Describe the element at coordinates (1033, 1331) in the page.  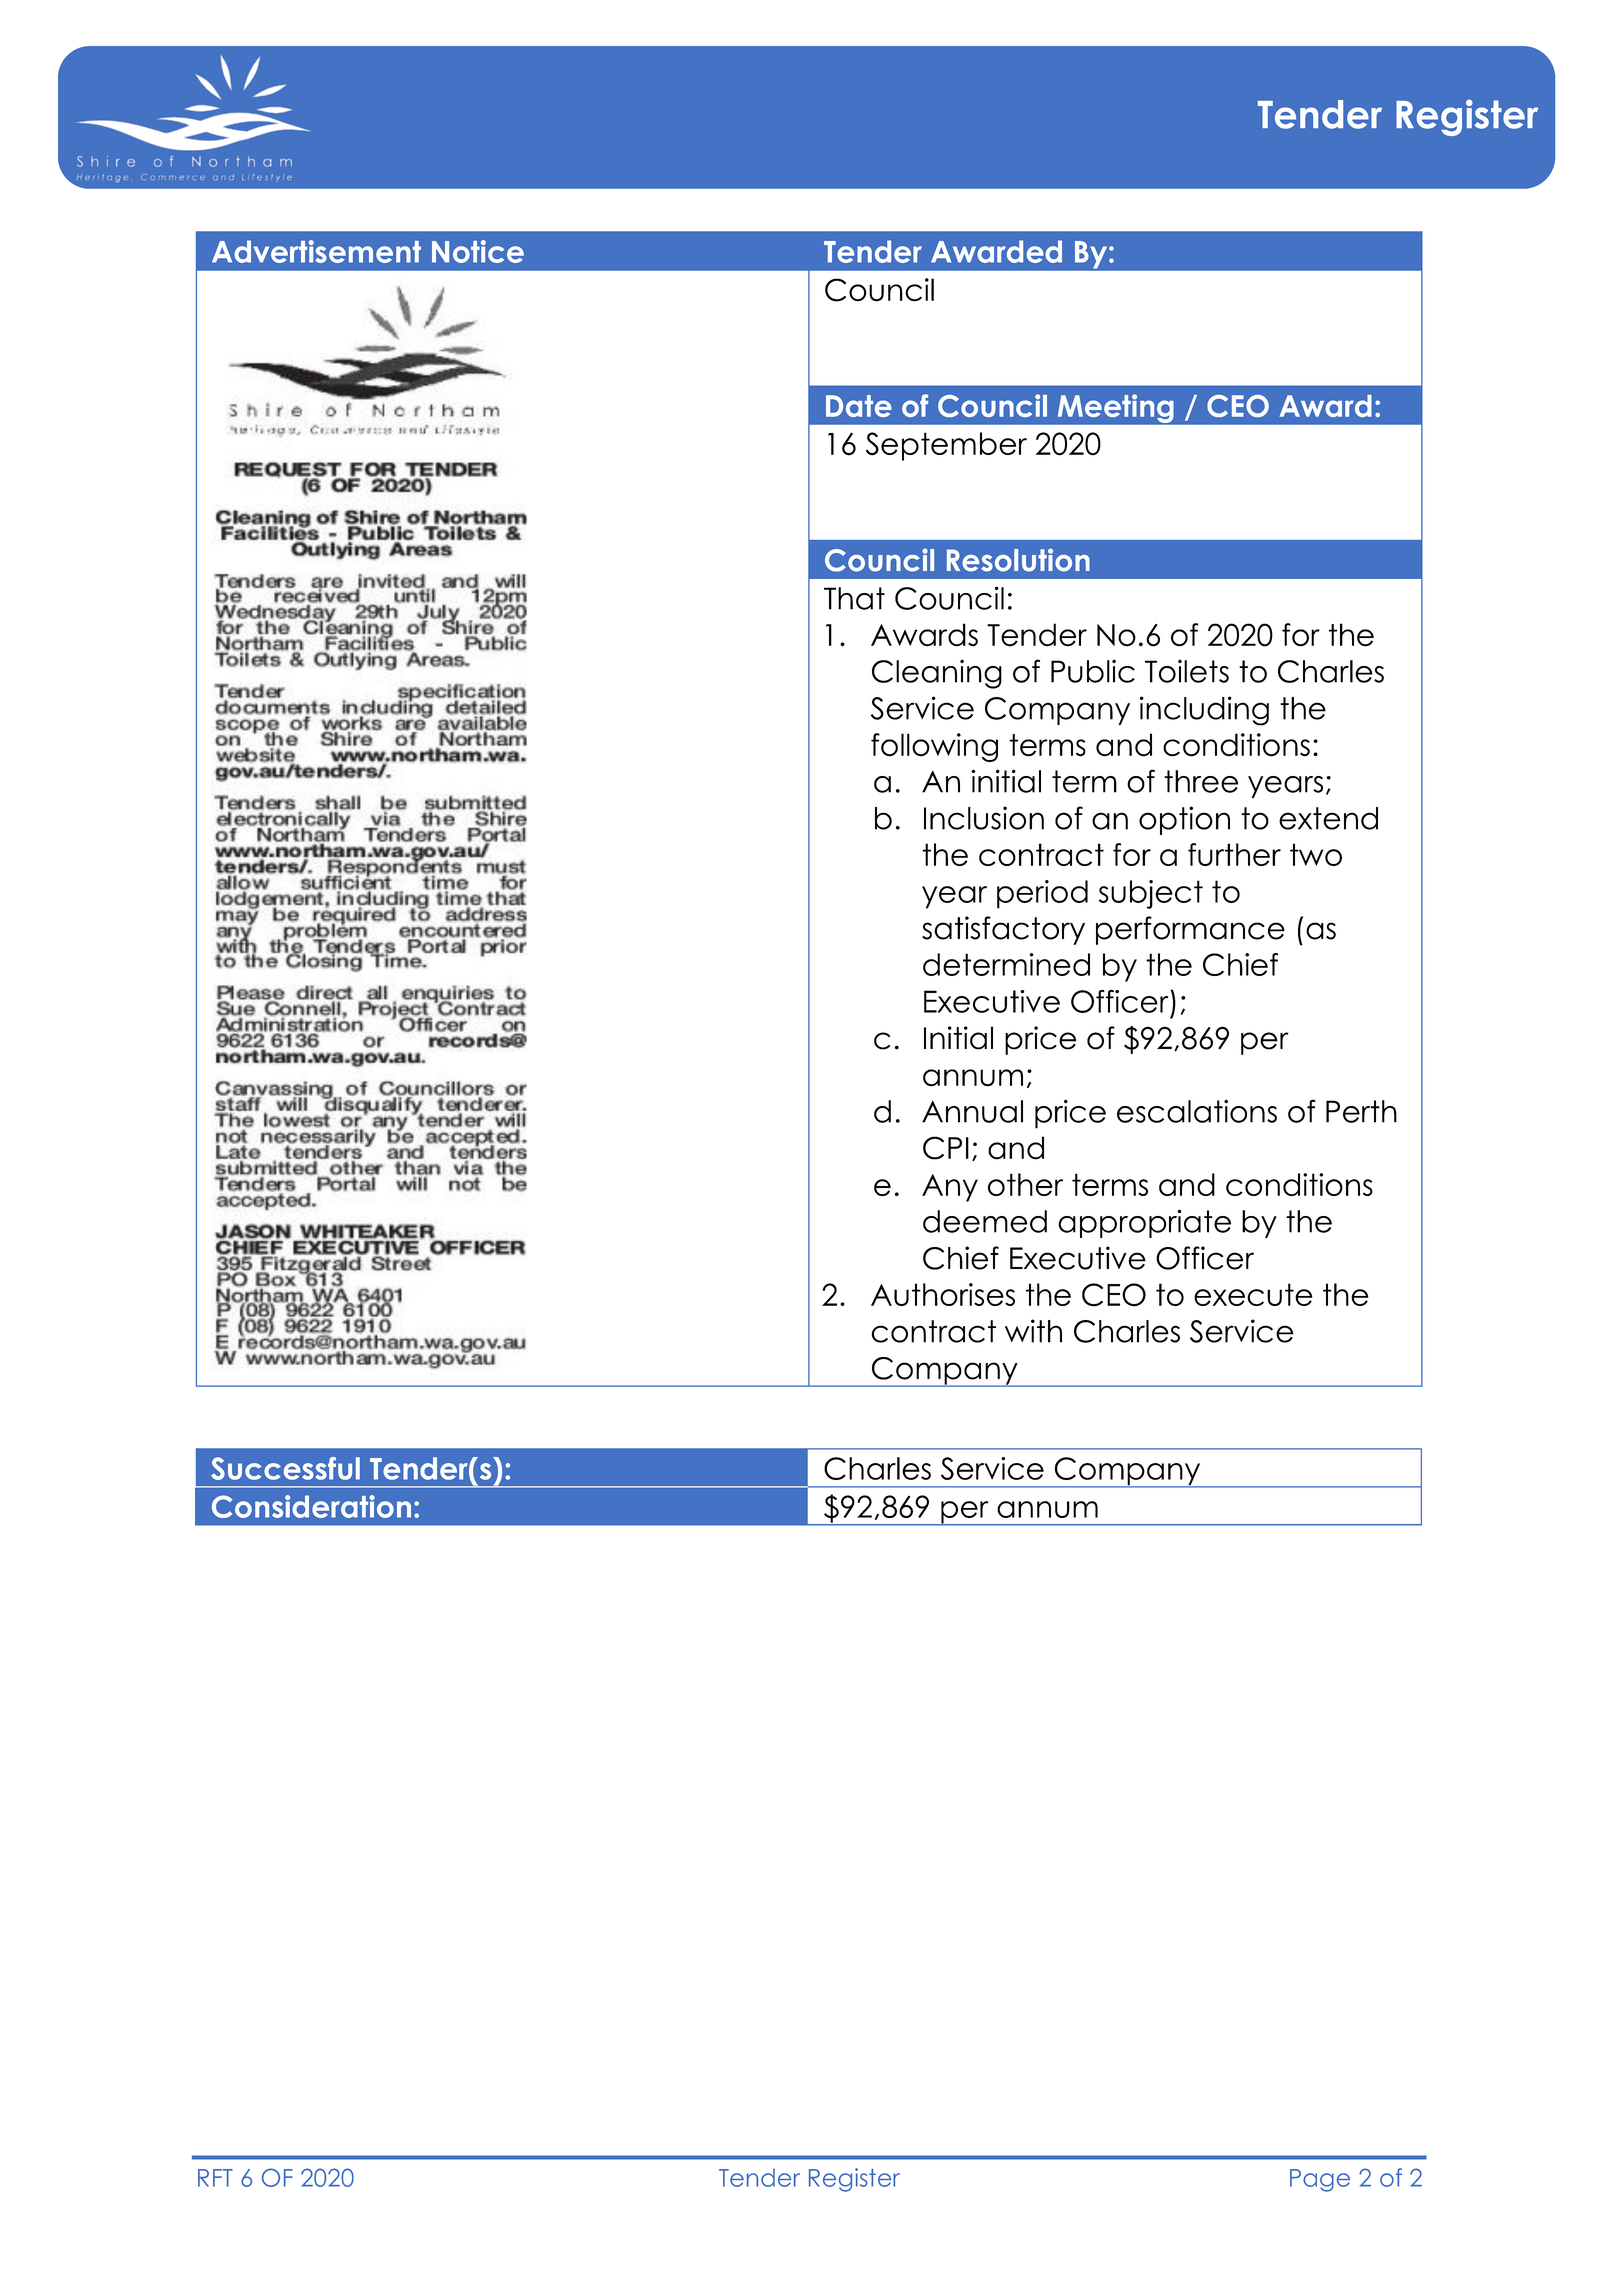
I see `with` at that location.
